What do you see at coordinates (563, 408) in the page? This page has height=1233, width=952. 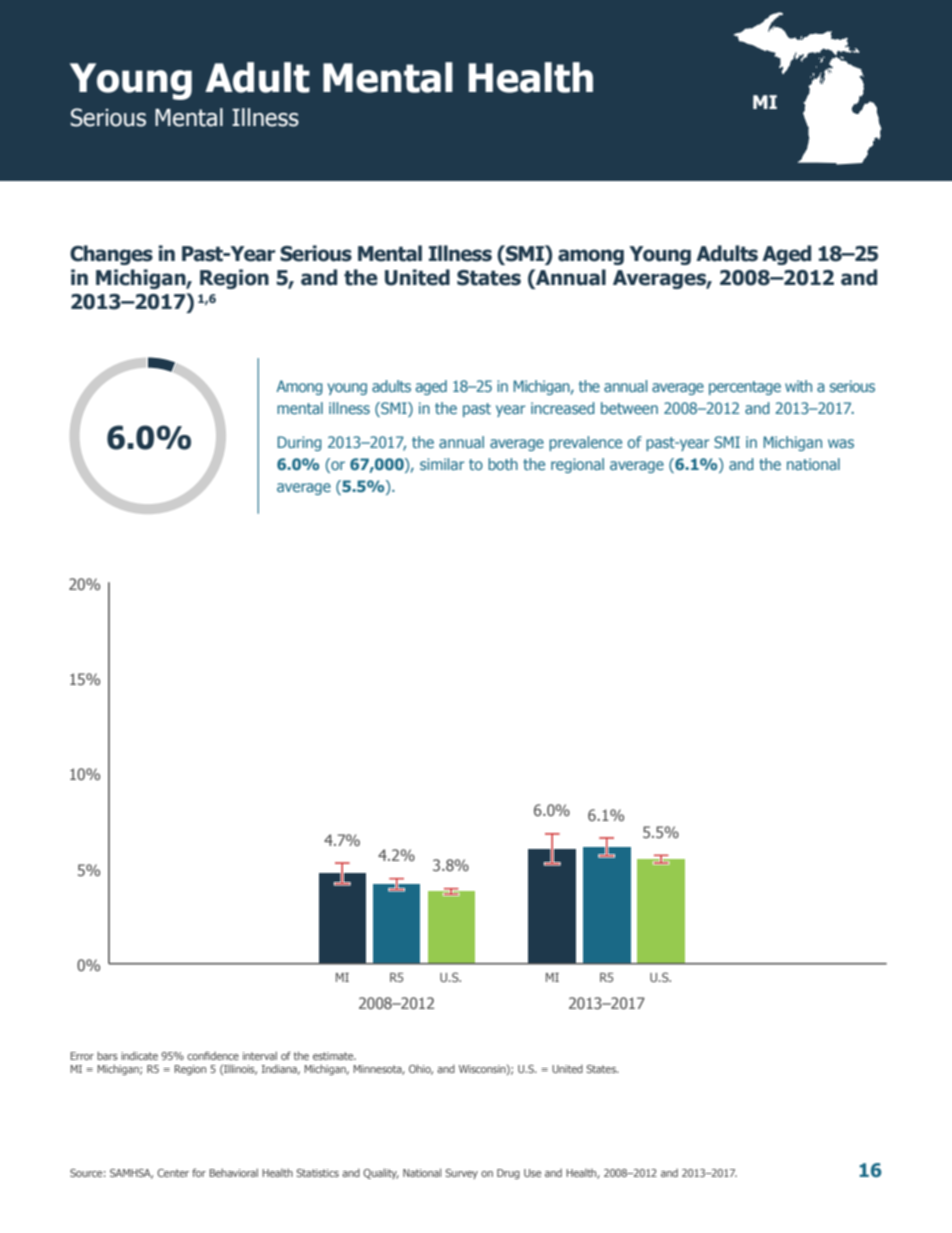 I see `increased` at bounding box center [563, 408].
